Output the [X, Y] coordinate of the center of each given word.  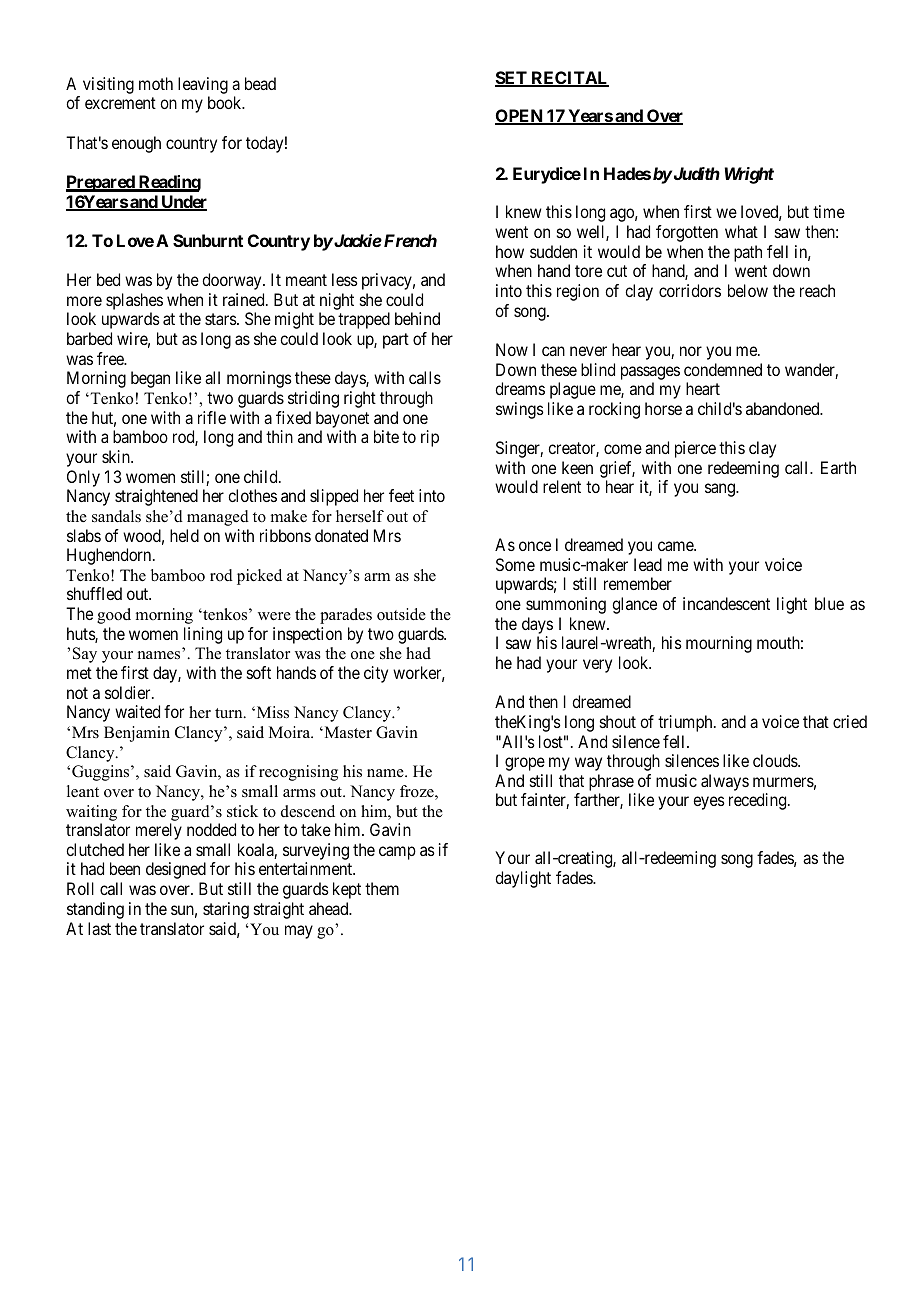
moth [156, 83]
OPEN [520, 117]
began [150, 379]
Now [512, 349]
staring [226, 910]
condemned [723, 369]
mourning [719, 644]
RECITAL [569, 79]
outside [401, 614]
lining [203, 635]
